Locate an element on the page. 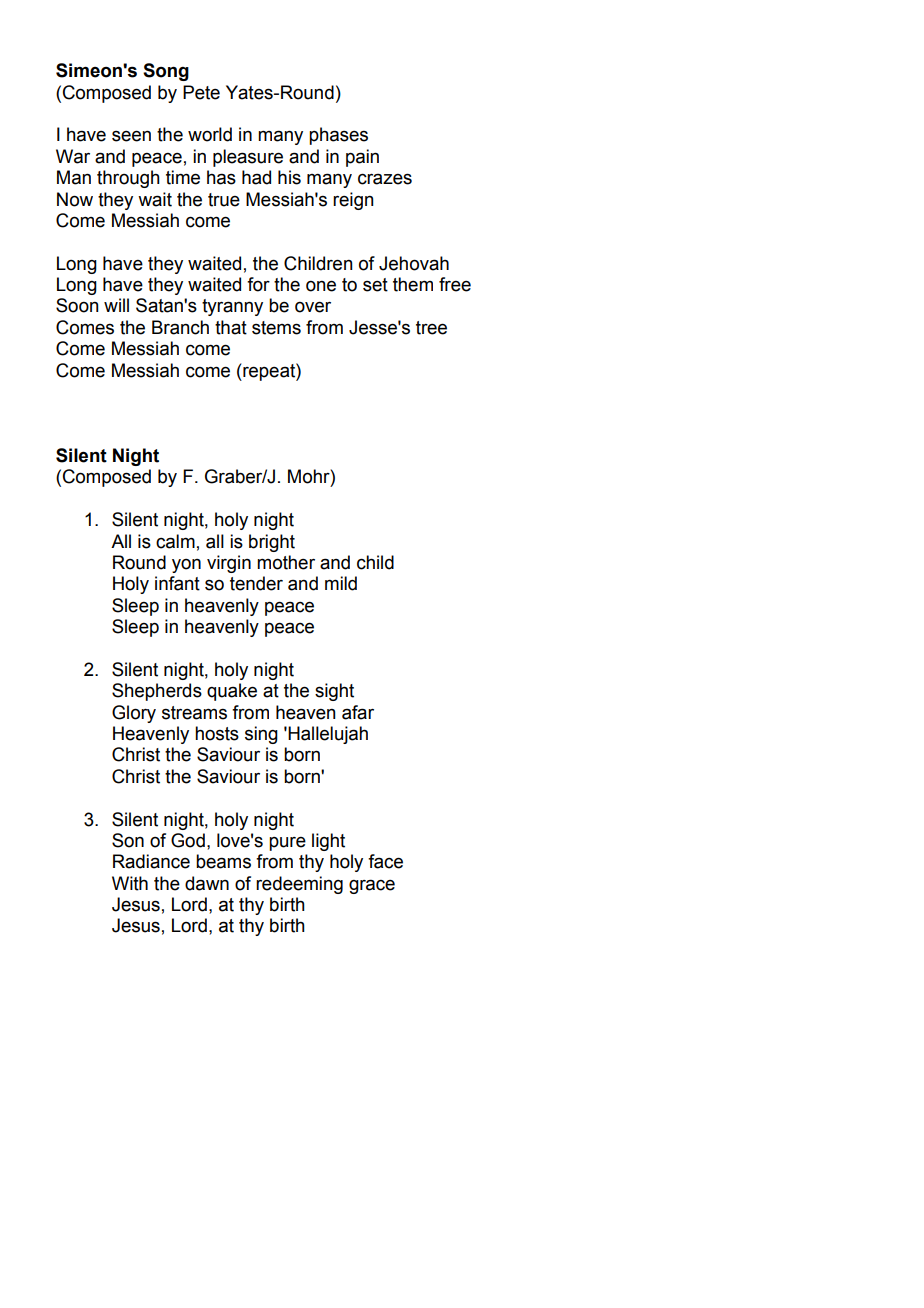  stems is located at coordinates (276, 328).
